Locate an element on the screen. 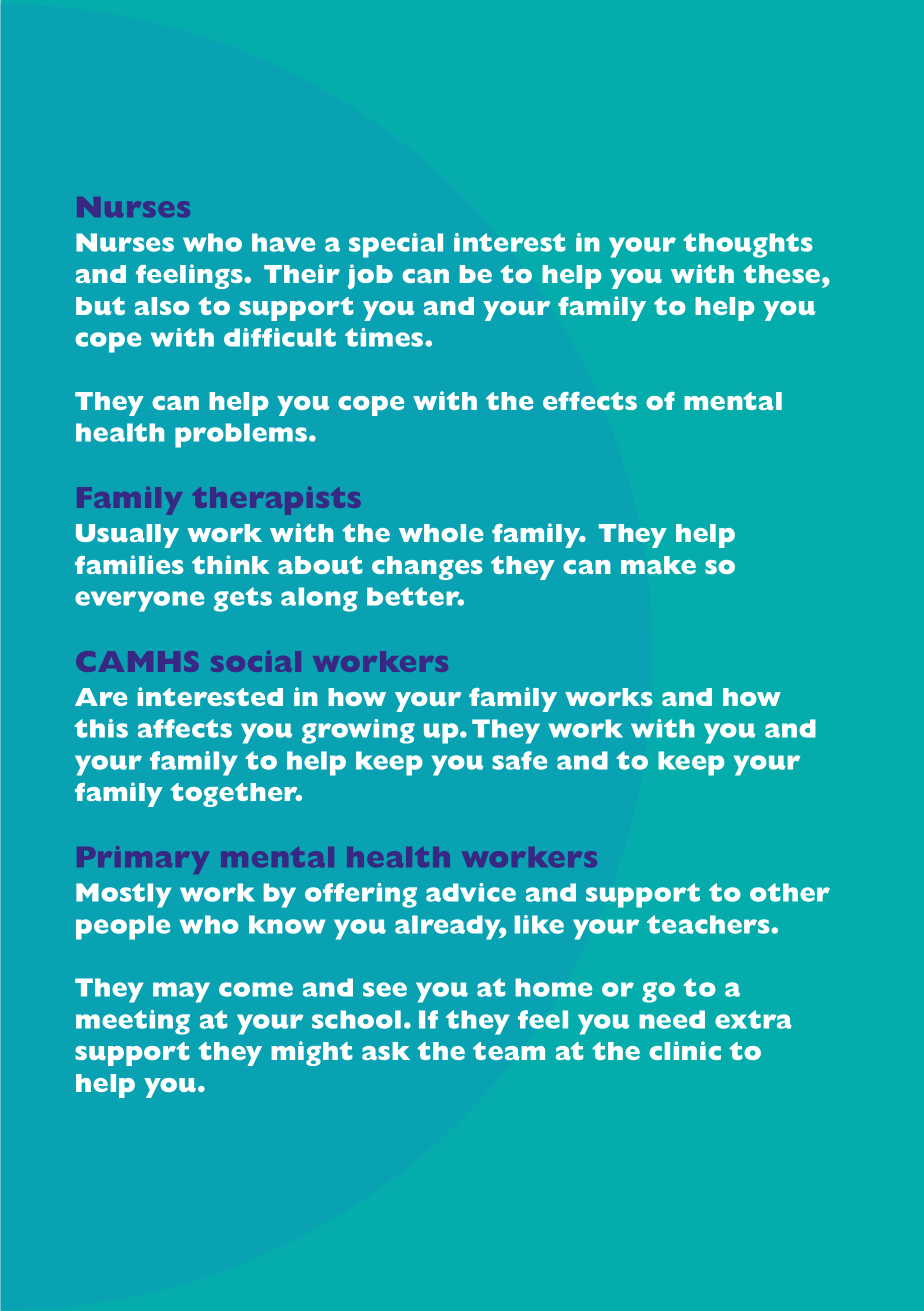 Image resolution: width=924 pixels, height=1311 pixels. special is located at coordinates (396, 245).
